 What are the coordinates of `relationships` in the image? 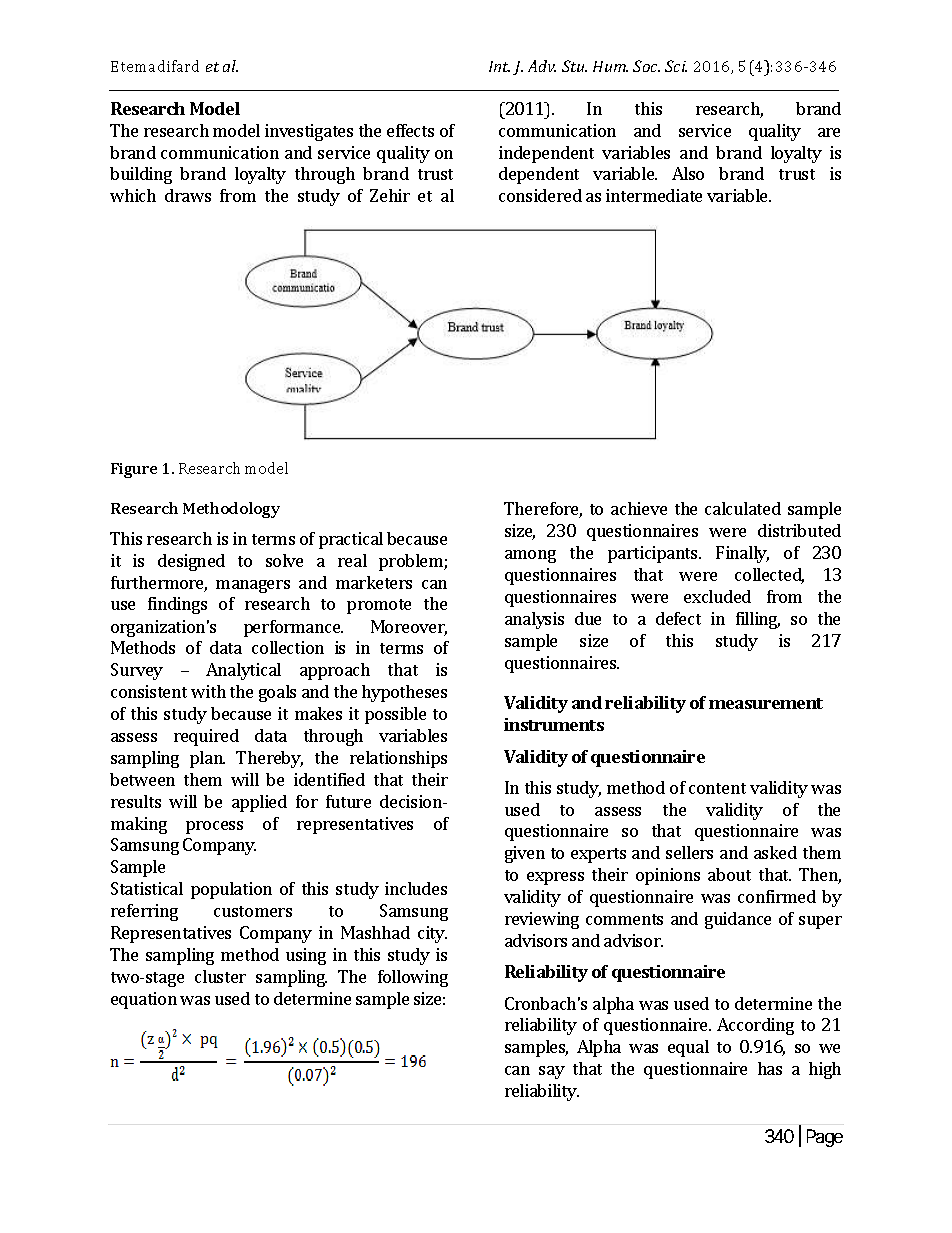 It's located at (398, 759).
